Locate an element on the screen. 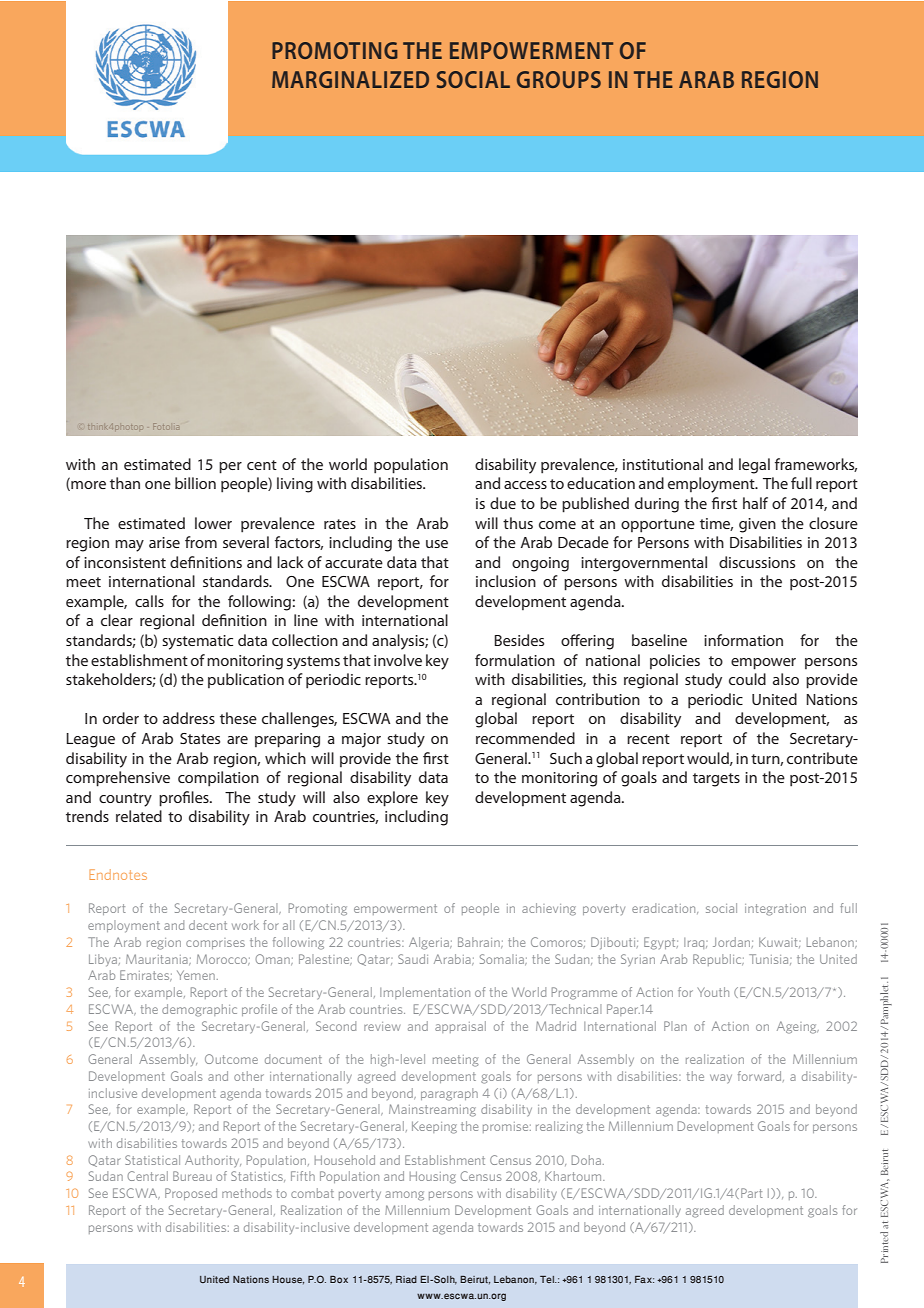 This screenshot has height=1308, width=924. GROUPS is located at coordinates (559, 79).
